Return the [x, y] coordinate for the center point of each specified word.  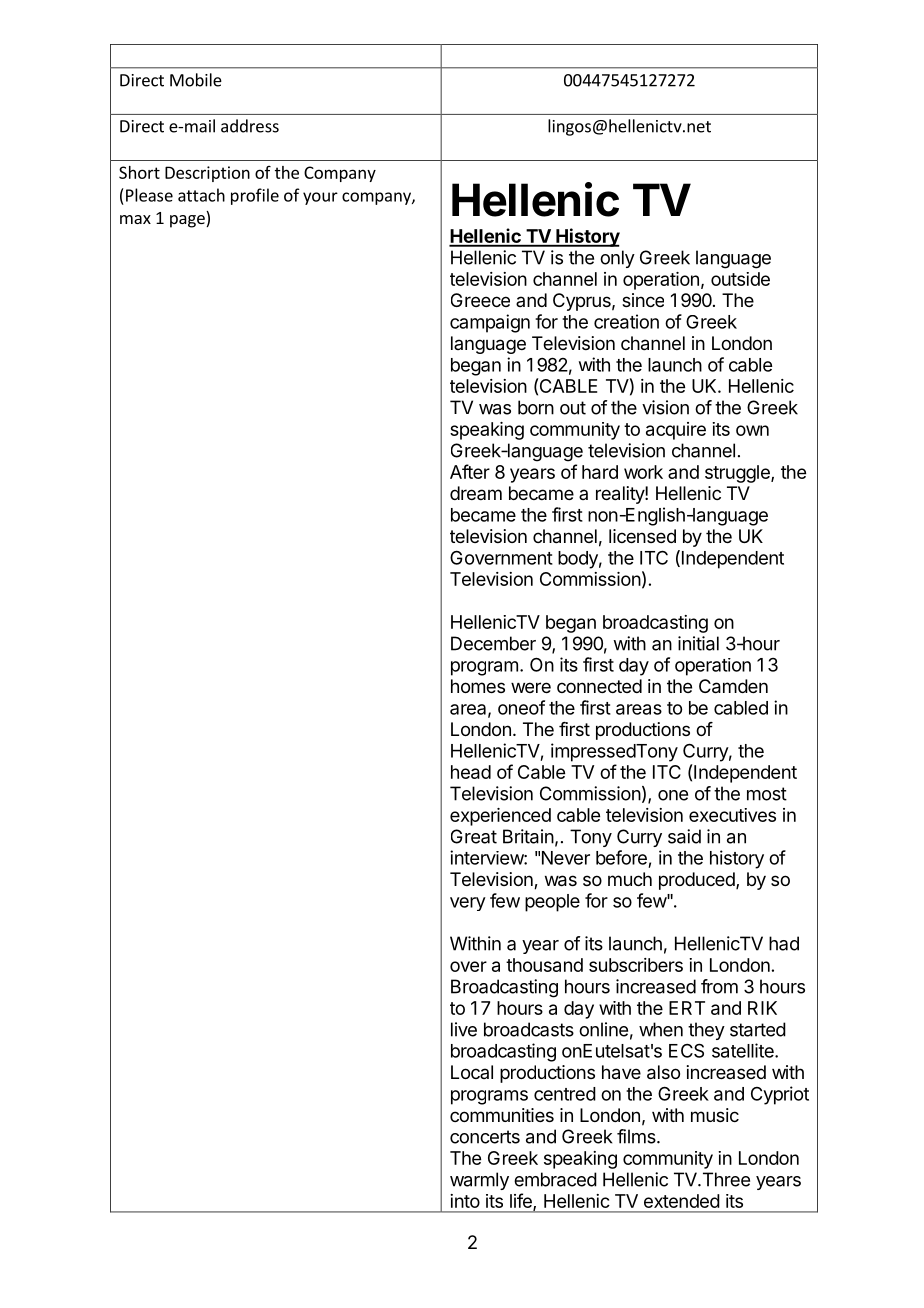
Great [474, 836]
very [468, 904]
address [250, 126]
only [617, 259]
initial [698, 643]
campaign [490, 323]
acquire [676, 431]
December [493, 643]
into [465, 1201]
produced [698, 881]
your [320, 198]
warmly [479, 1181]
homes [478, 686]
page [188, 221]
